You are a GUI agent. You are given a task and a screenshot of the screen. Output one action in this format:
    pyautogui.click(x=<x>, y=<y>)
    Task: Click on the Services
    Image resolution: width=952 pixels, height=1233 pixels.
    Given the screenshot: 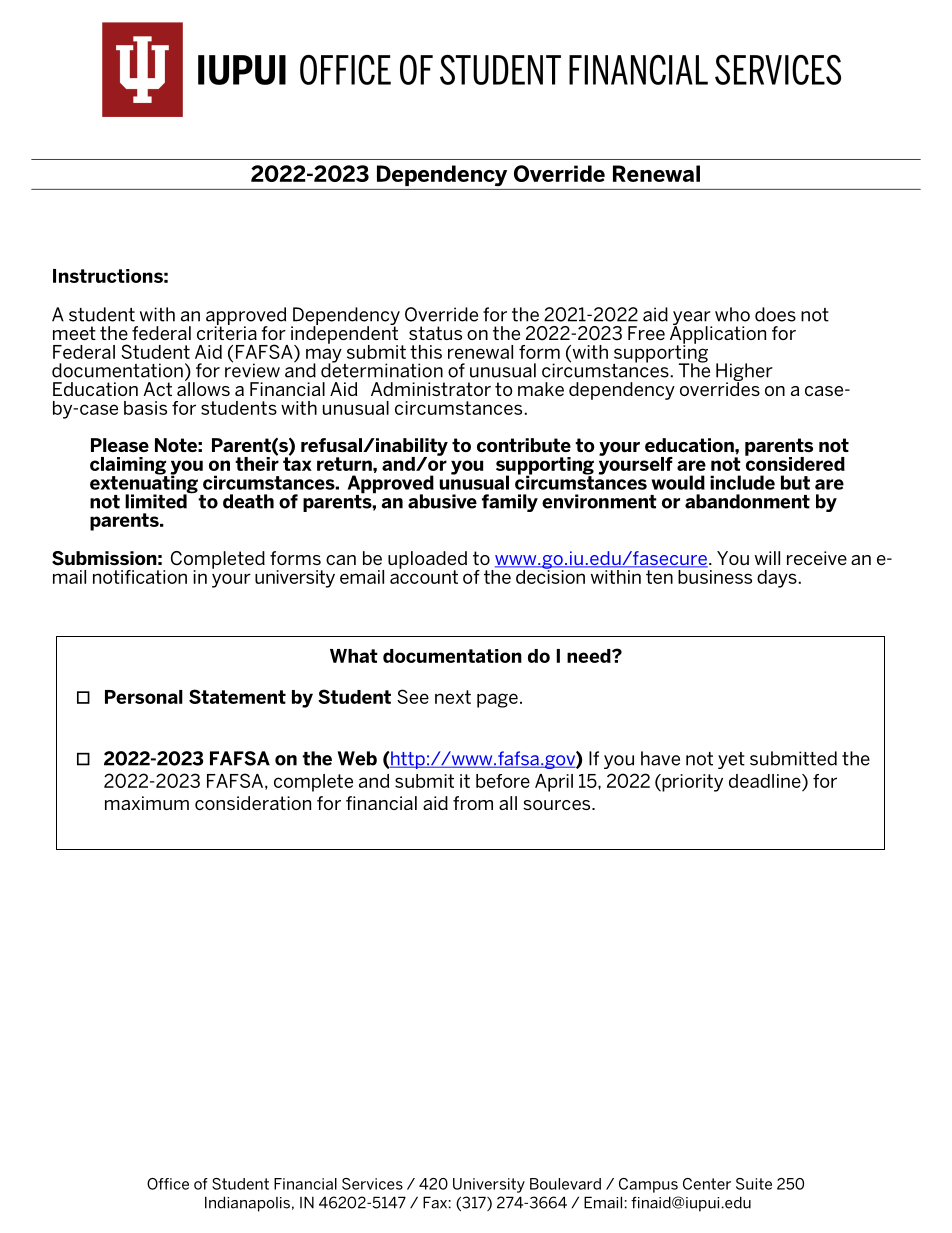 What is the action you would take?
    pyautogui.click(x=372, y=1184)
